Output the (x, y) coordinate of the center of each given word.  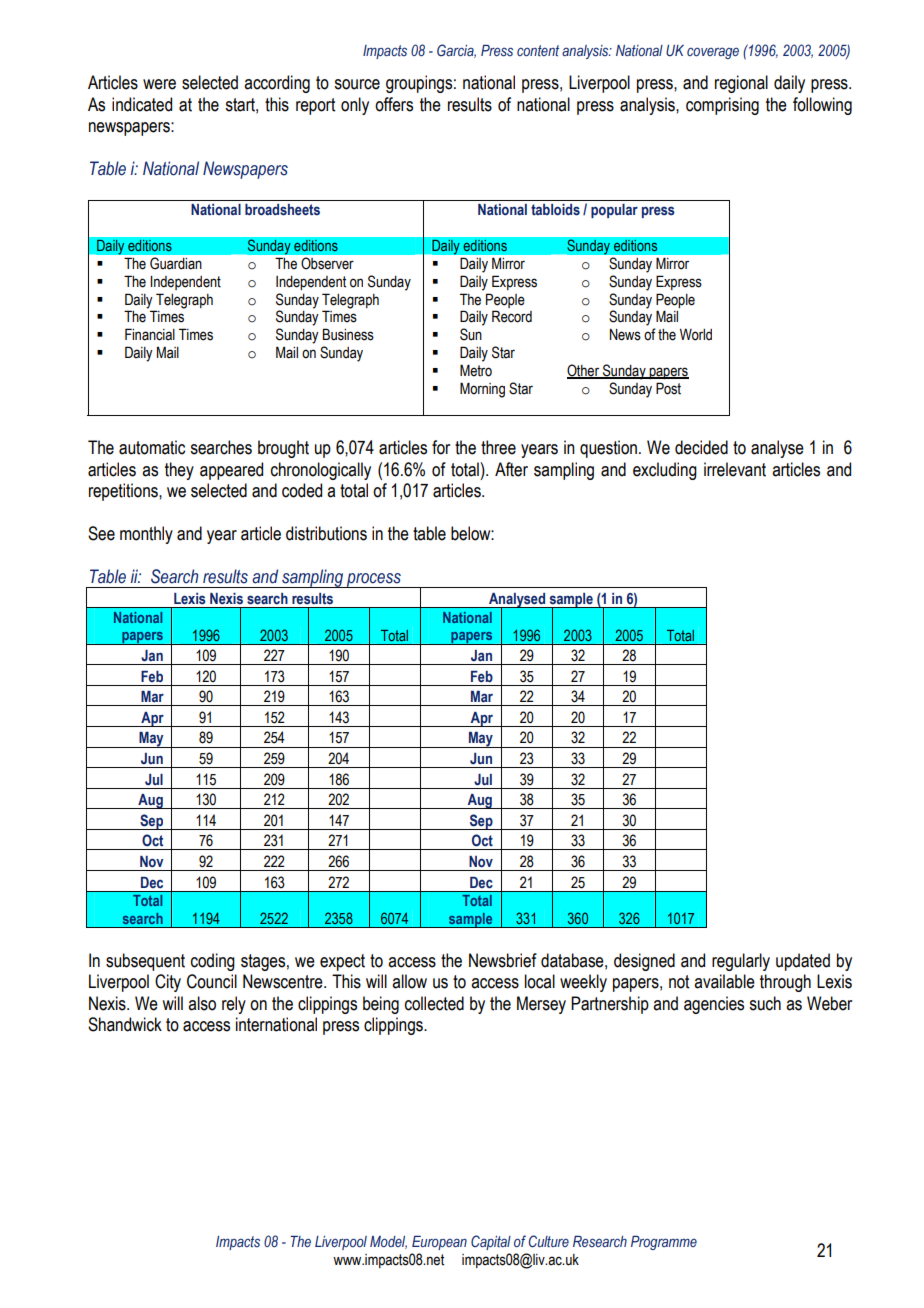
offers (394, 104)
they (179, 471)
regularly (741, 962)
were (159, 84)
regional (741, 84)
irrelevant (735, 469)
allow (409, 981)
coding (213, 962)
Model (388, 1242)
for (441, 447)
